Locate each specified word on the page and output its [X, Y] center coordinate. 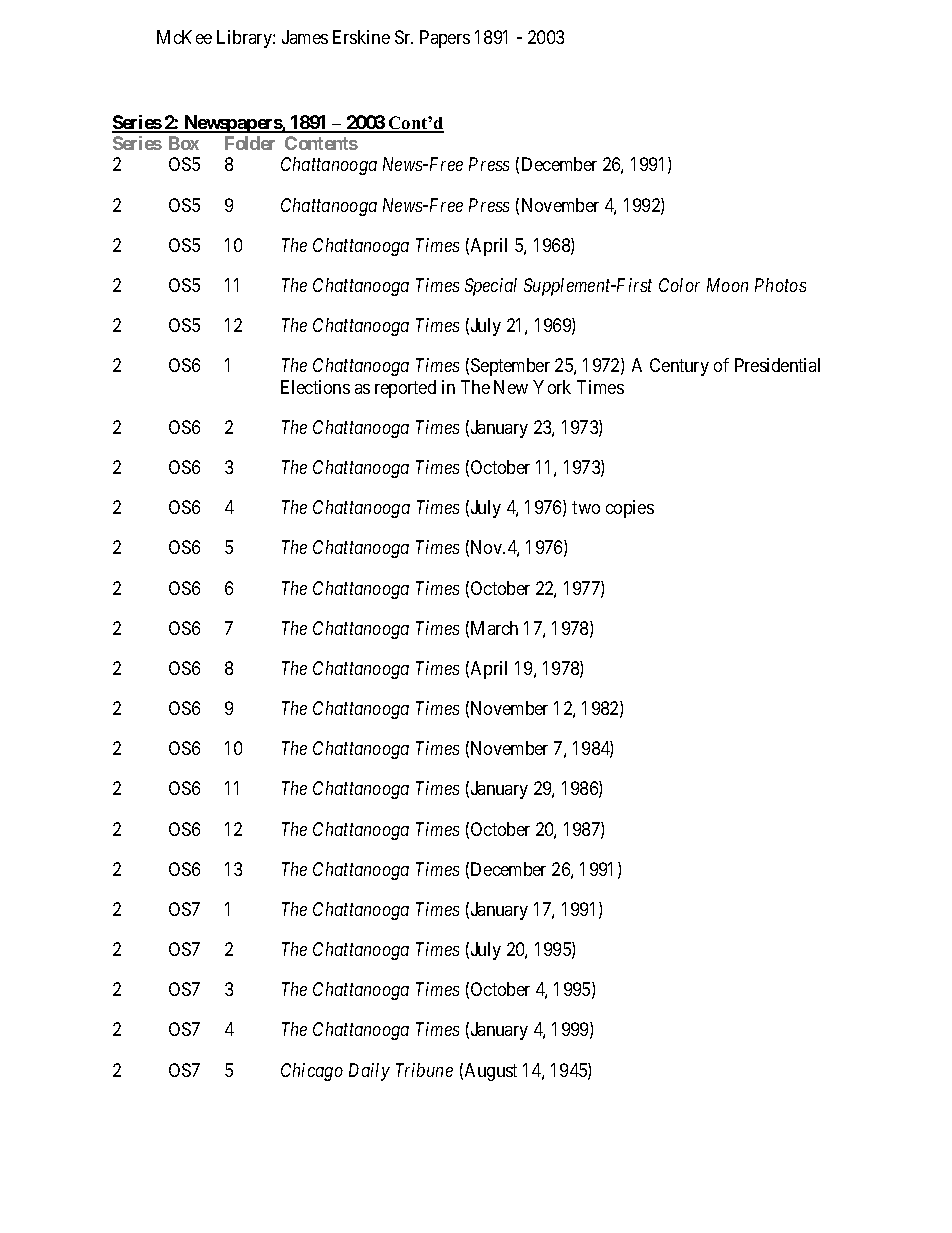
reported [405, 389]
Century [679, 367]
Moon [727, 285]
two [586, 507]
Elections [315, 387]
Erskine [361, 37]
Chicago [312, 1072]
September [510, 367]
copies [630, 509]
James [305, 37]
